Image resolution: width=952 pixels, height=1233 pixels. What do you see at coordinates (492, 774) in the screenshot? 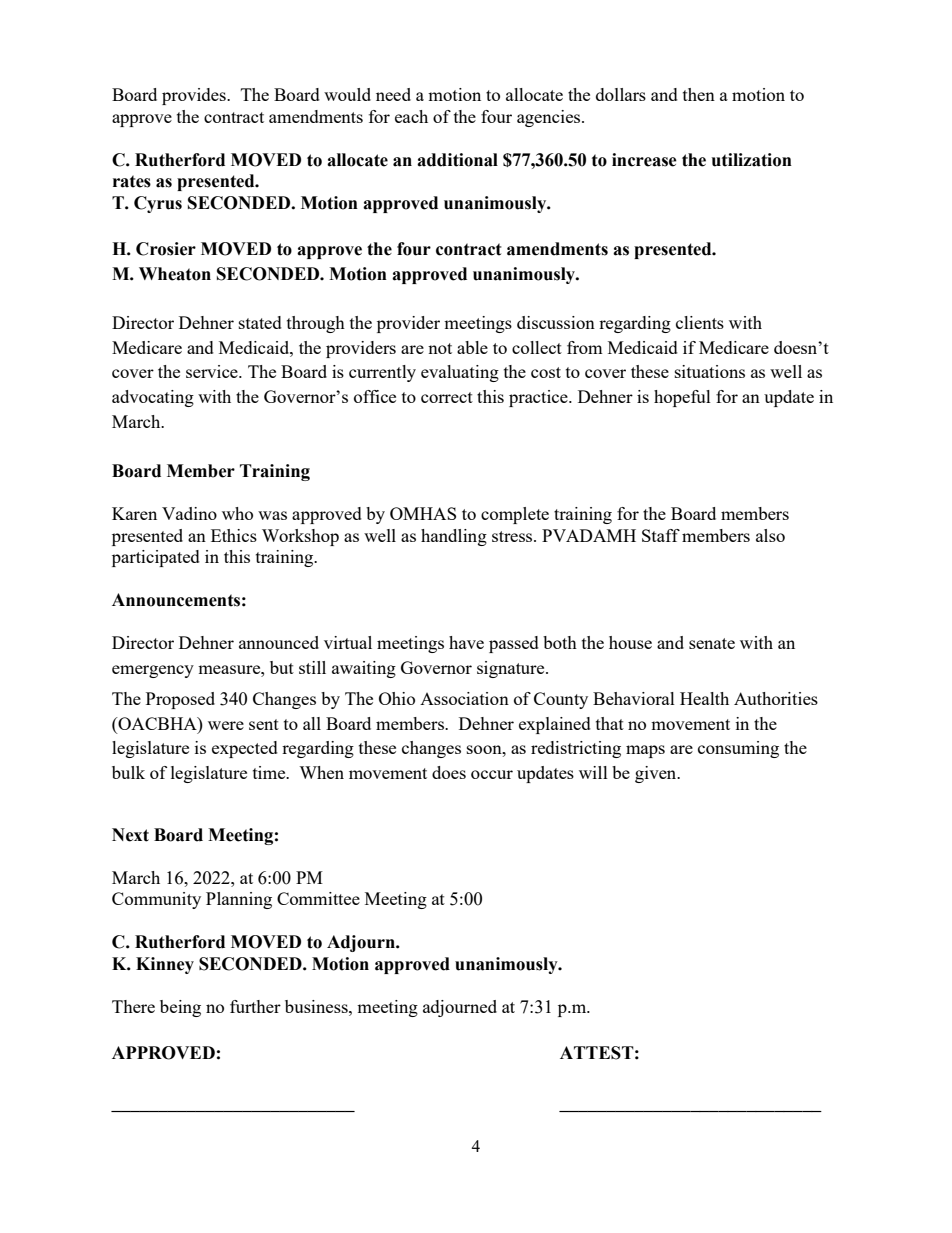
I see `occur` at bounding box center [492, 774].
